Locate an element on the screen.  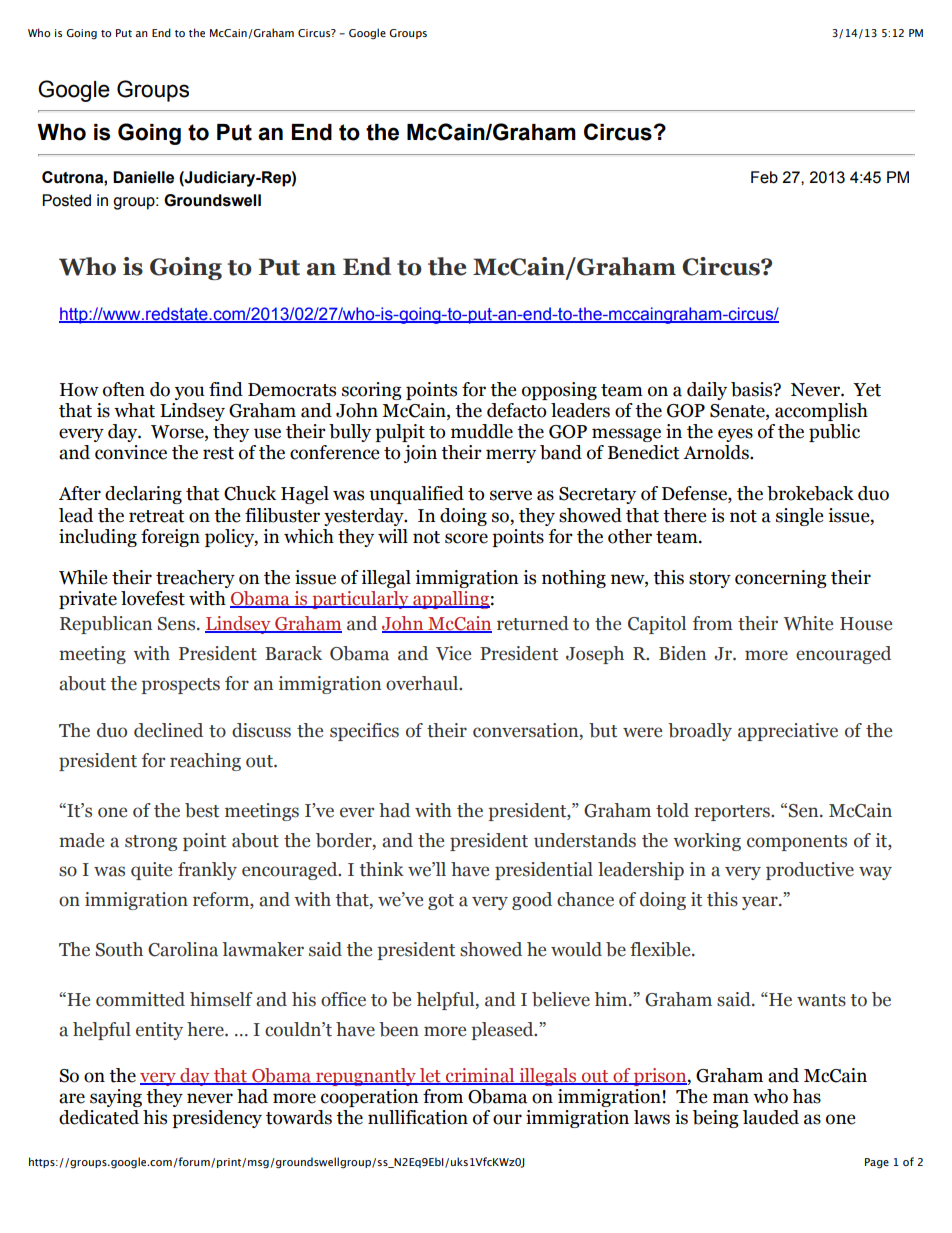
presidency is located at coordinates (217, 1119).
